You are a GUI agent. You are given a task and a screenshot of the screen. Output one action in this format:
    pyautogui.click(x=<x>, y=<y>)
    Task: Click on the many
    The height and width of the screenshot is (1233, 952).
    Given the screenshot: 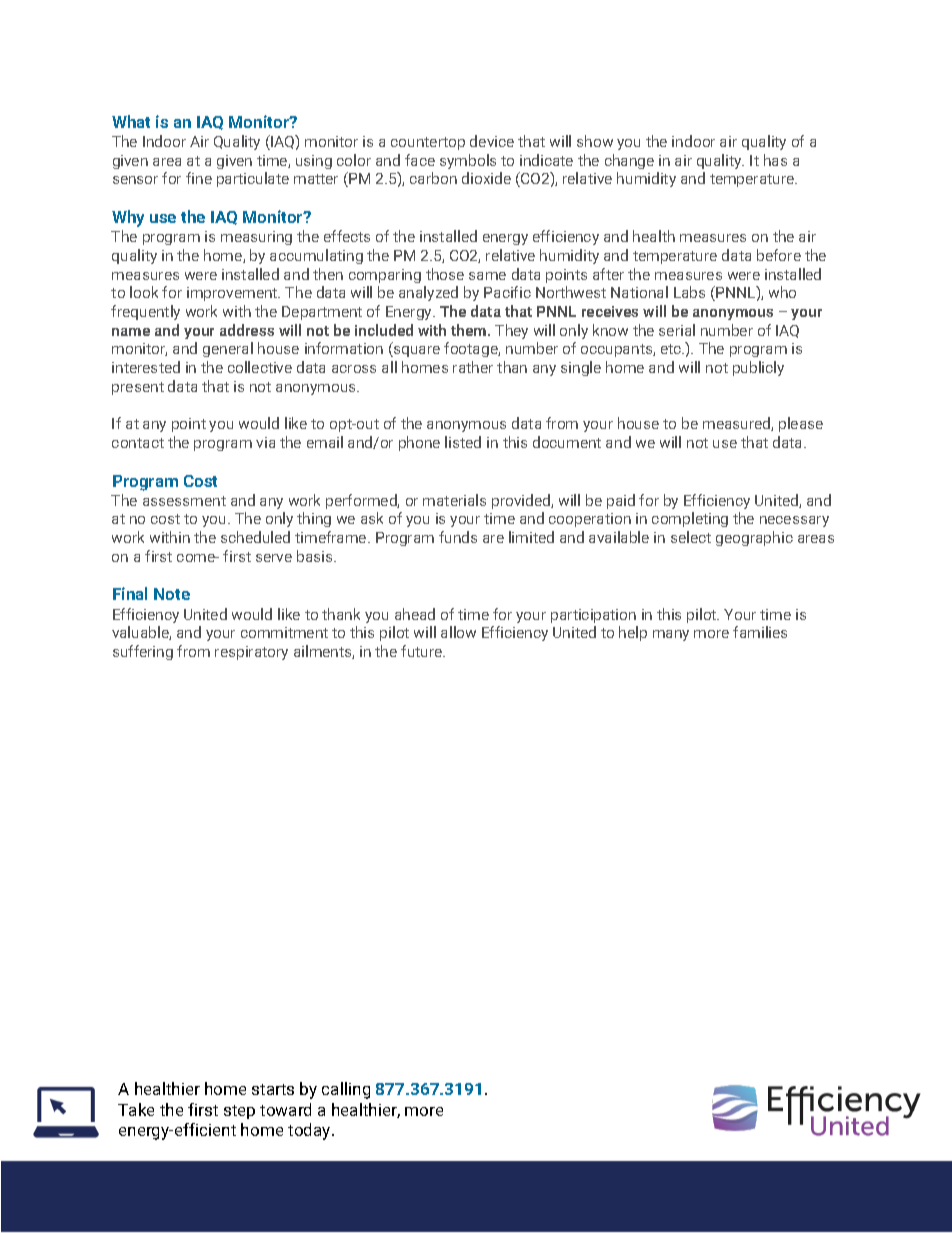 What is the action you would take?
    pyautogui.click(x=671, y=635)
